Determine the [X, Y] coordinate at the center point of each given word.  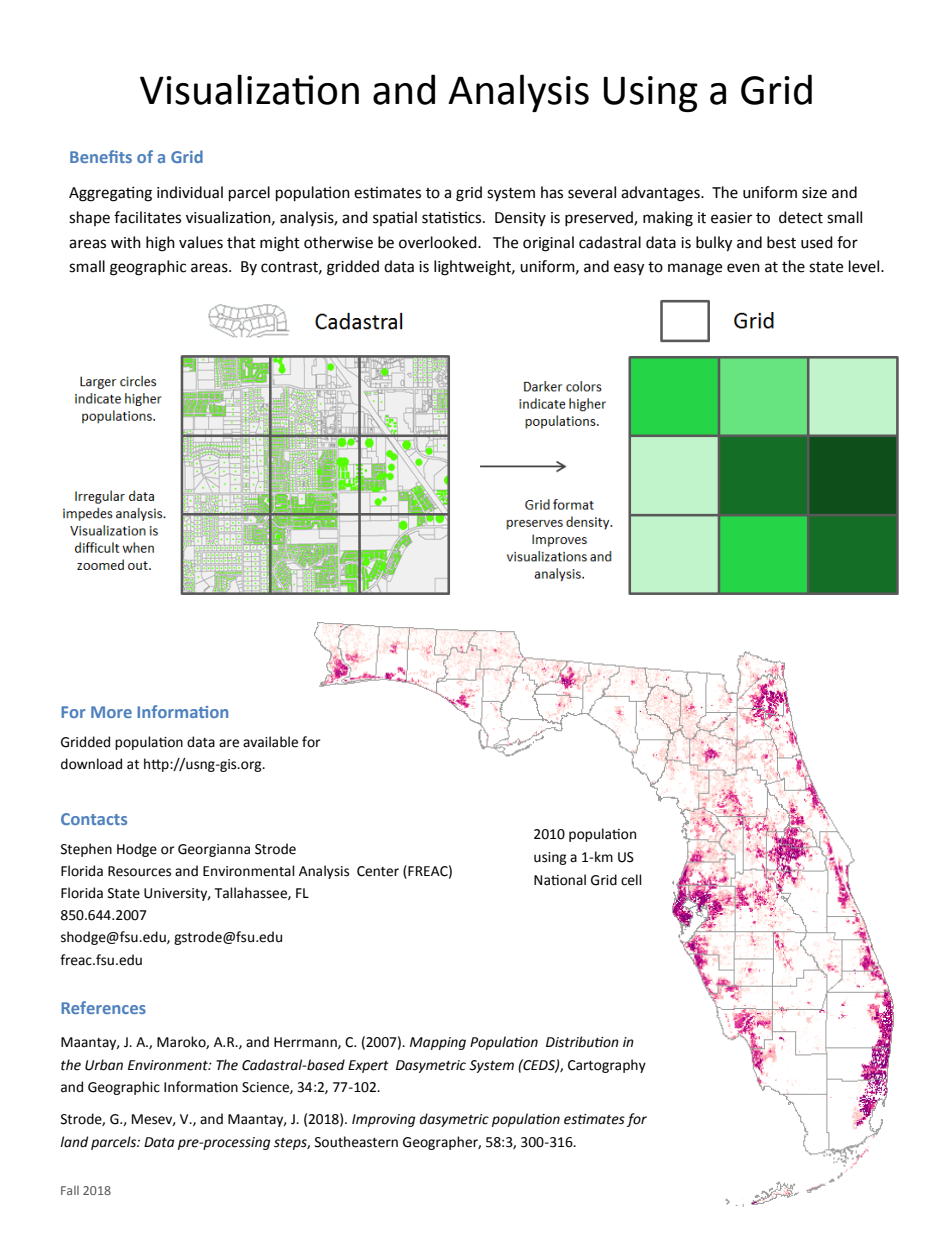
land [74, 1142]
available [270, 742]
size [814, 193]
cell [631, 880]
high [160, 244]
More [111, 712]
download [91, 764]
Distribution [582, 1042]
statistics [453, 217]
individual [190, 192]
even [743, 268]
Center [378, 871]
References [103, 1007]
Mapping [438, 1043]
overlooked [439, 242]
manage [695, 269]
